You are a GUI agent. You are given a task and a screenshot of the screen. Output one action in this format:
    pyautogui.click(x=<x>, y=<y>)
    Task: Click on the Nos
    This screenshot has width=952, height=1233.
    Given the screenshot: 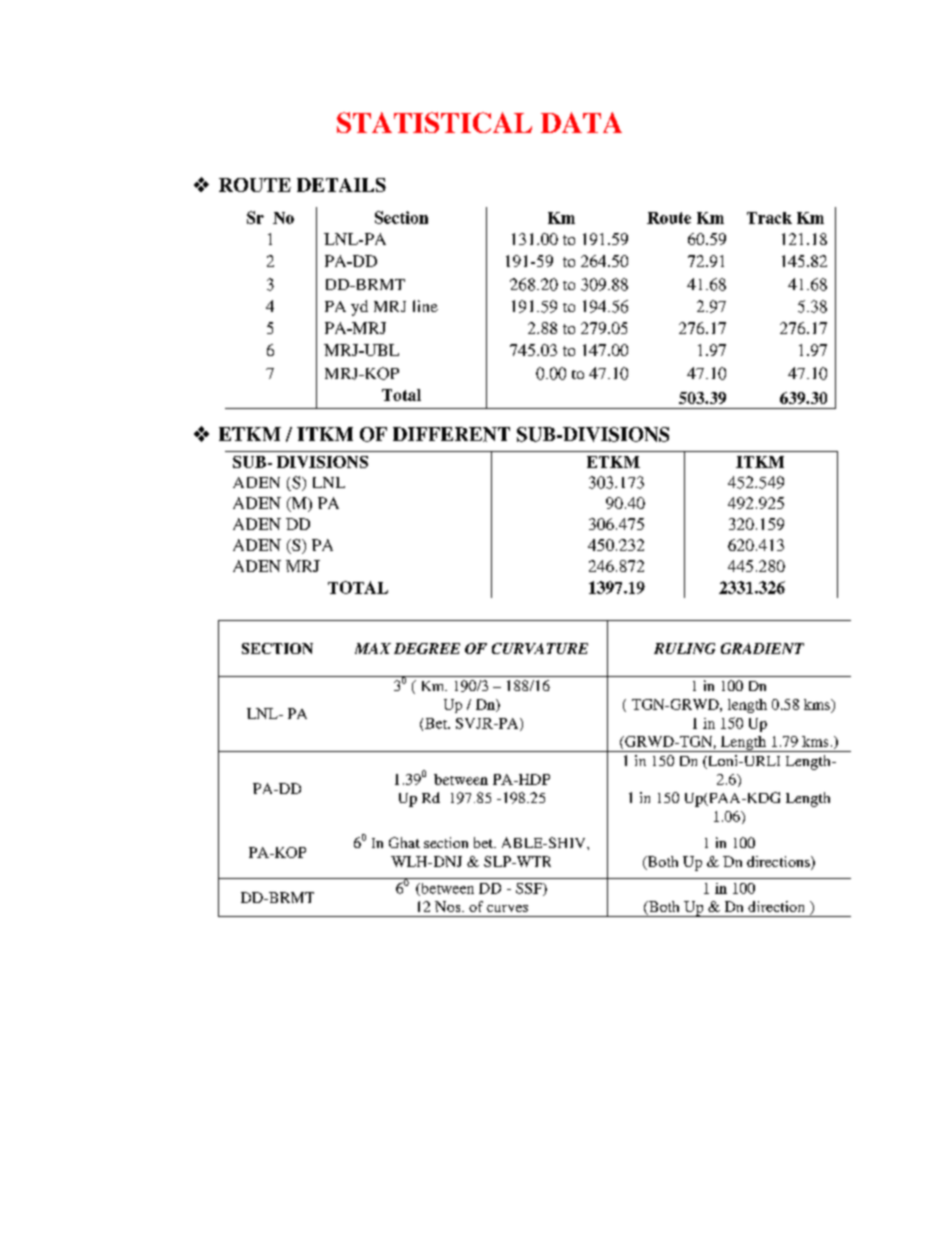 What is the action you would take?
    pyautogui.click(x=449, y=906)
